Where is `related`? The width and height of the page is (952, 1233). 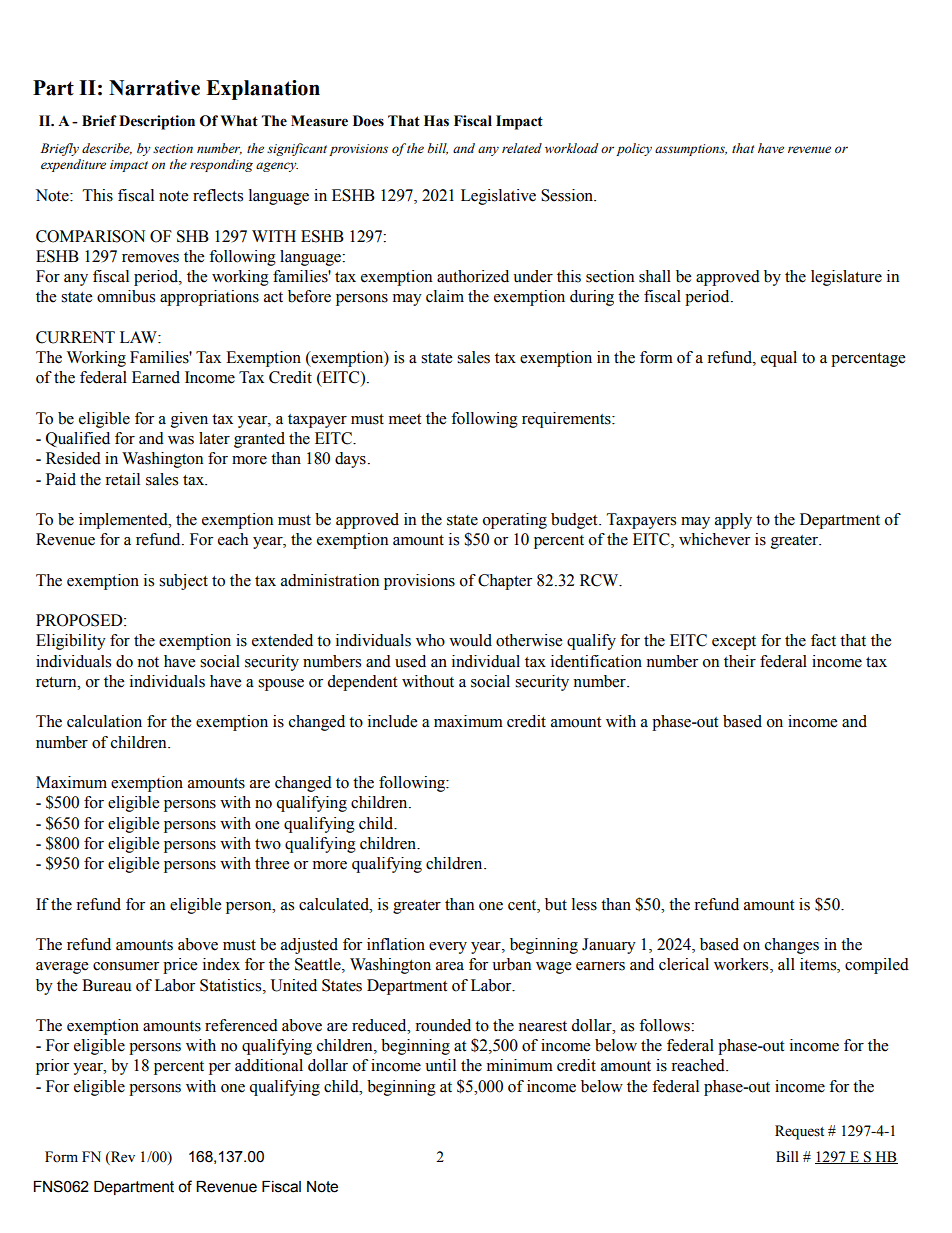 related is located at coordinates (522, 148).
